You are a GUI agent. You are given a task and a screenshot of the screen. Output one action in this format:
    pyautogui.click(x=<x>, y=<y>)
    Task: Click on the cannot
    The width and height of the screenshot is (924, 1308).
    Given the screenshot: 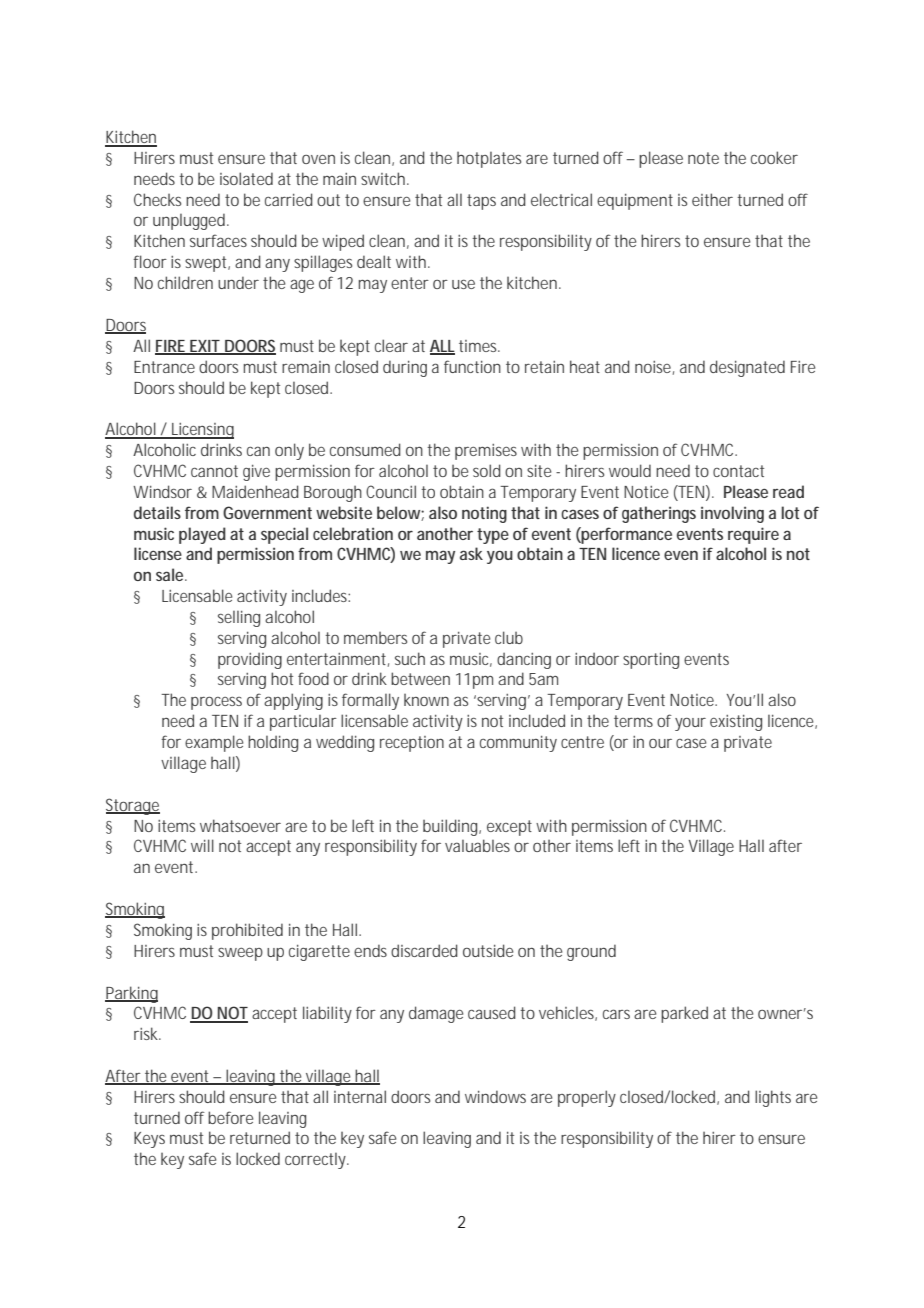 What is the action you would take?
    pyautogui.click(x=214, y=471)
